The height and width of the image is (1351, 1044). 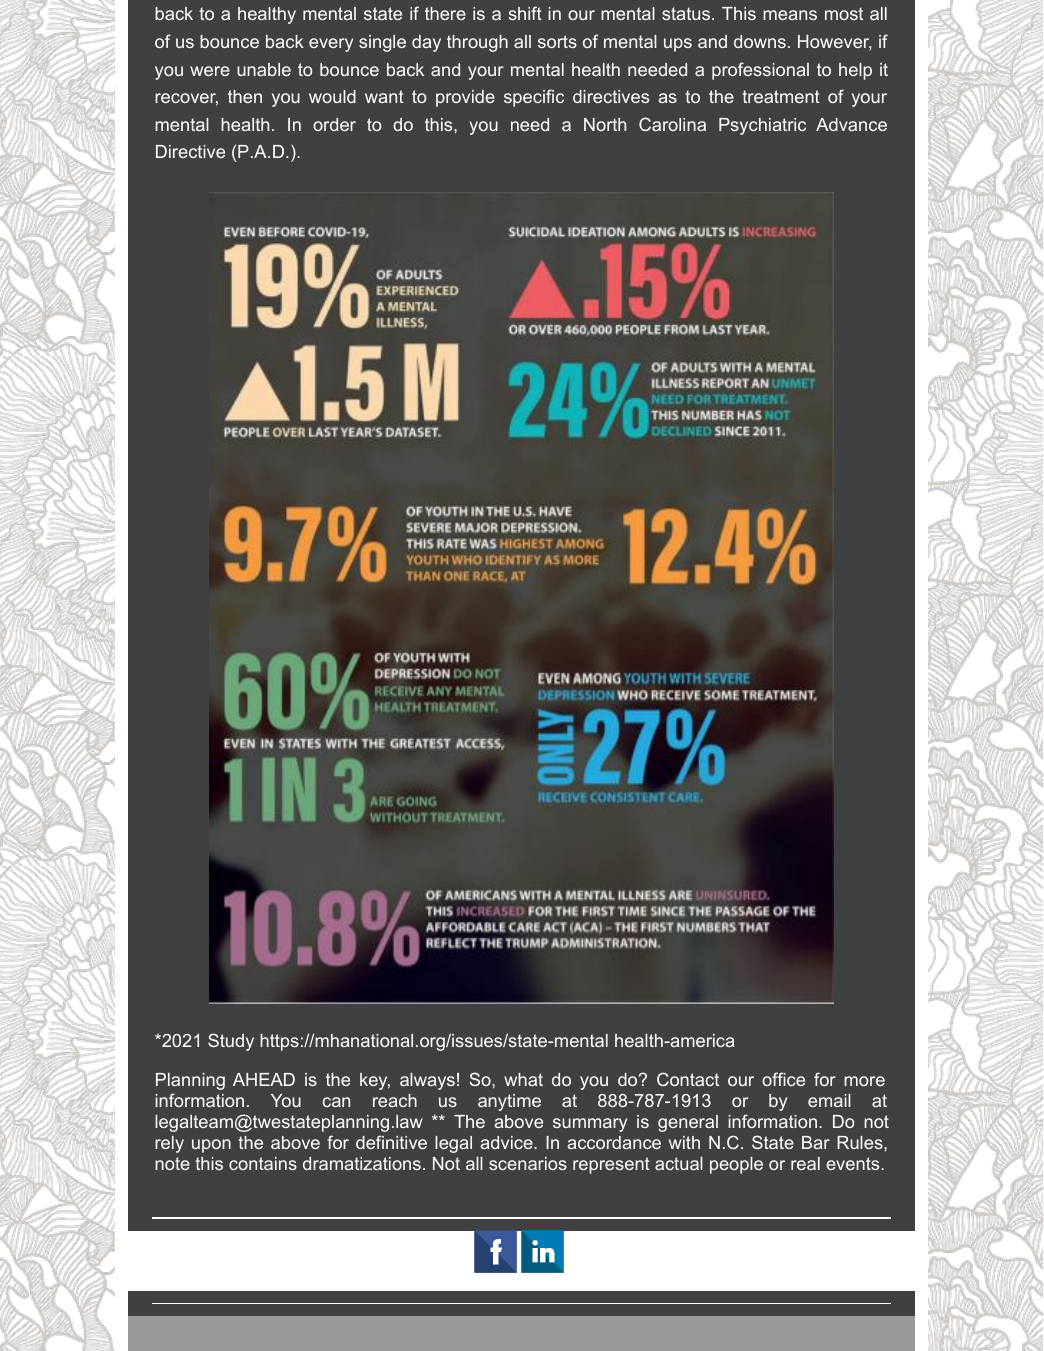 What do you see at coordinates (762, 126) in the image?
I see `Psychiatric` at bounding box center [762, 126].
